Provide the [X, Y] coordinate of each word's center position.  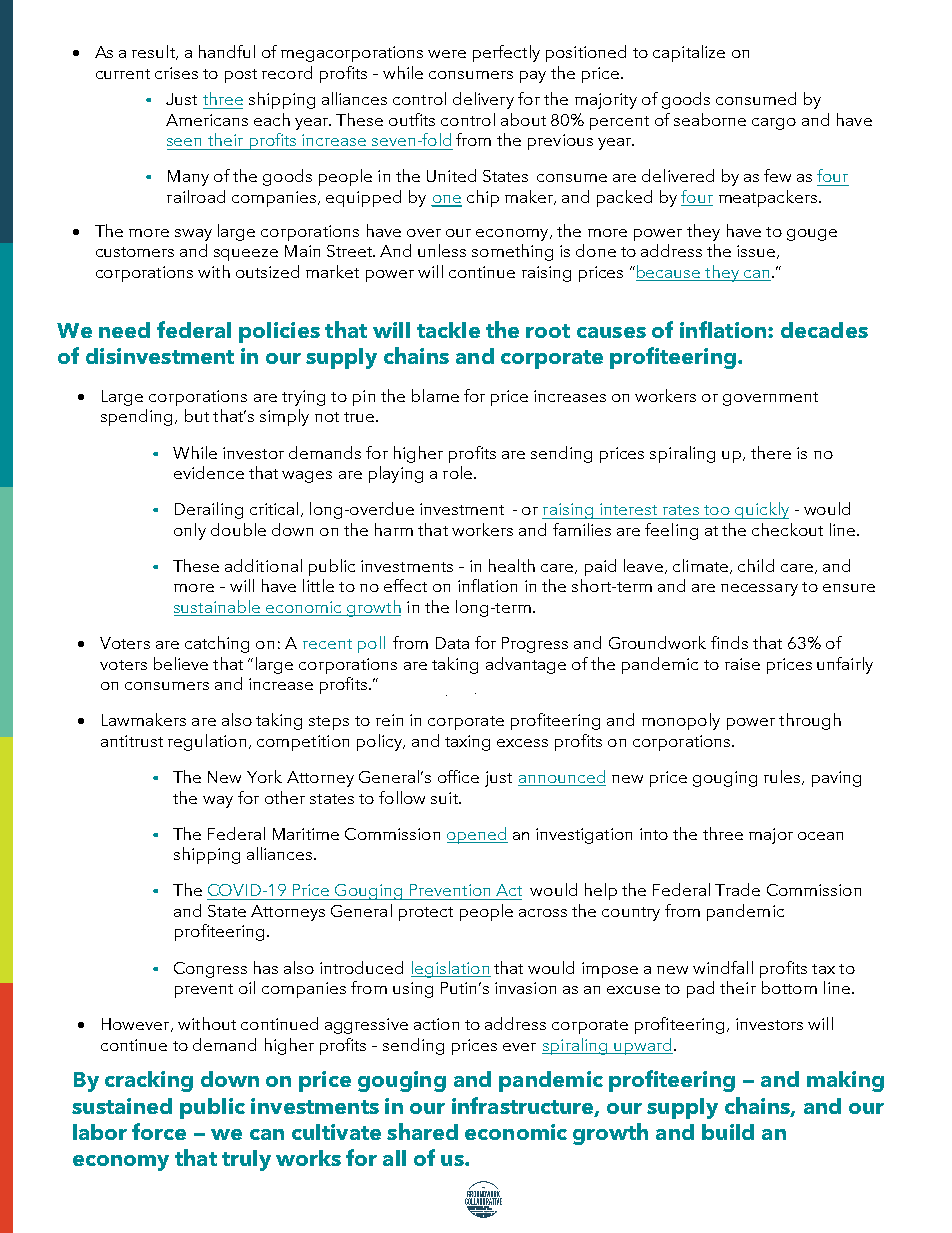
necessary [759, 590]
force [159, 1131]
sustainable [218, 608]
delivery [483, 100]
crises [176, 73]
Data [452, 643]
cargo [774, 124]
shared [422, 1131]
